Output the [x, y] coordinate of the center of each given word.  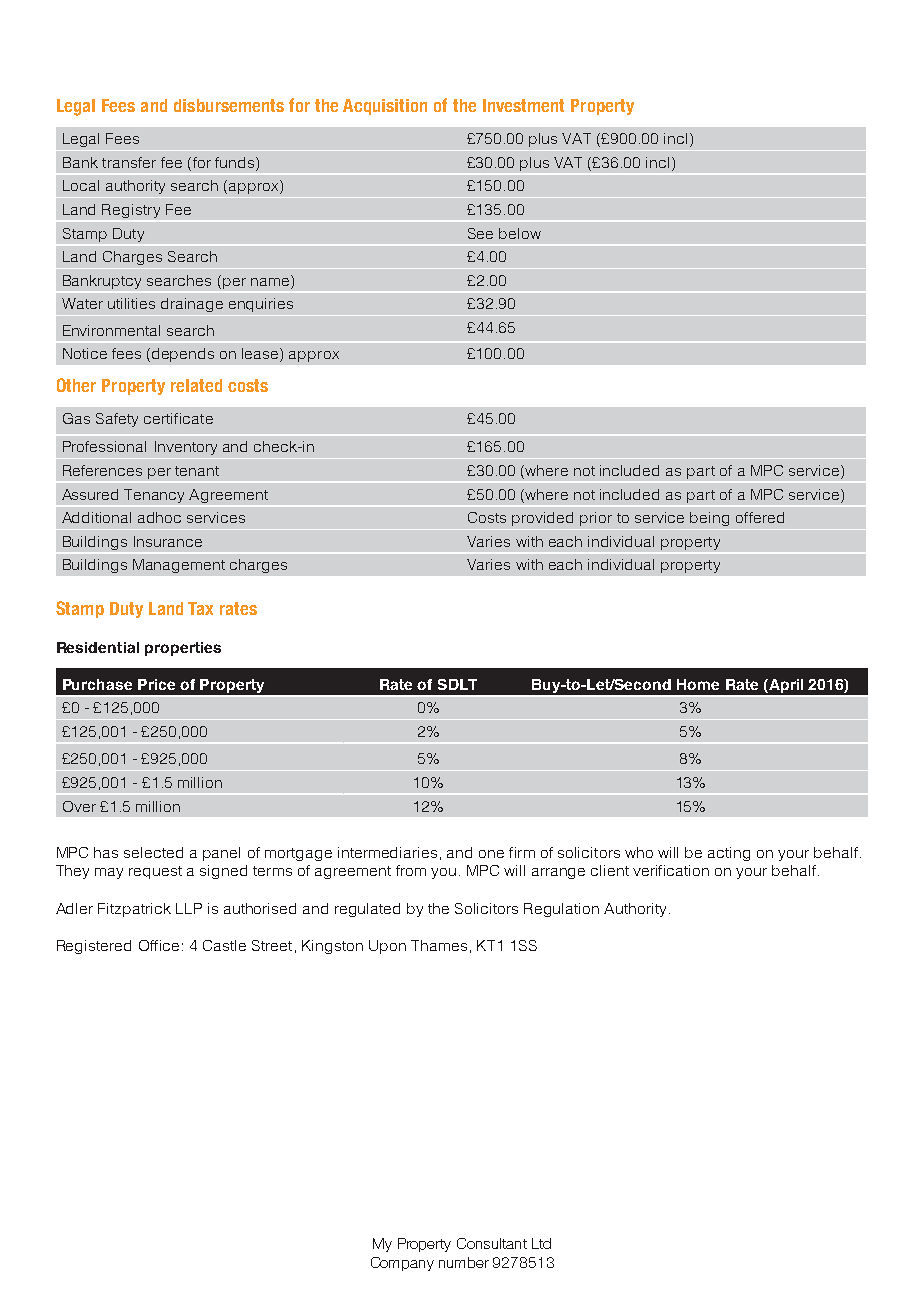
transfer [129, 162]
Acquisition [385, 107]
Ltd [541, 1243]
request [155, 872]
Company [402, 1264]
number [464, 1262]
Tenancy [154, 496]
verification [671, 870]
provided [542, 519]
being [709, 519]
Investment [523, 105]
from [411, 870]
